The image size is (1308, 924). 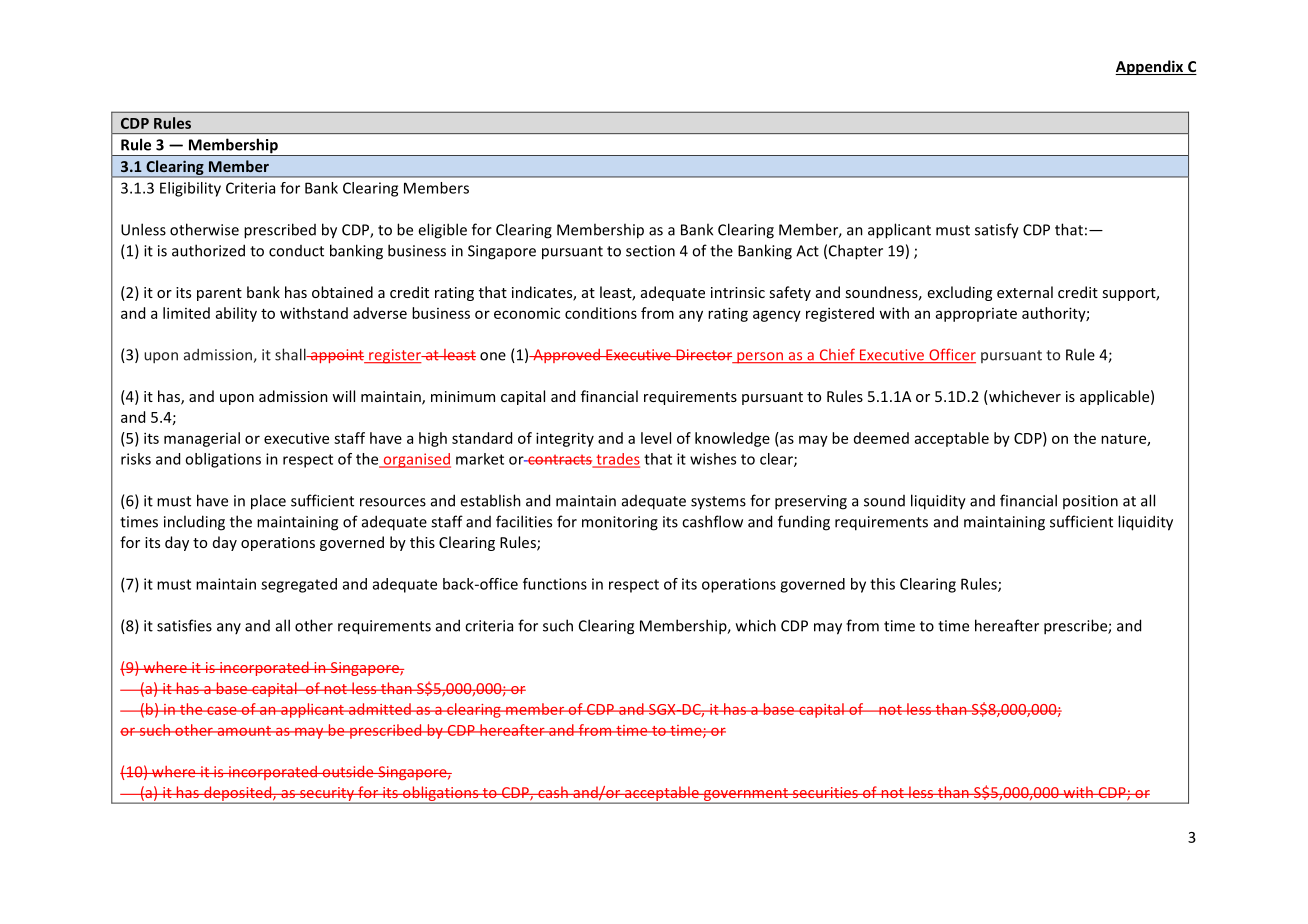 I want to click on Eligibility, so click(x=190, y=189).
